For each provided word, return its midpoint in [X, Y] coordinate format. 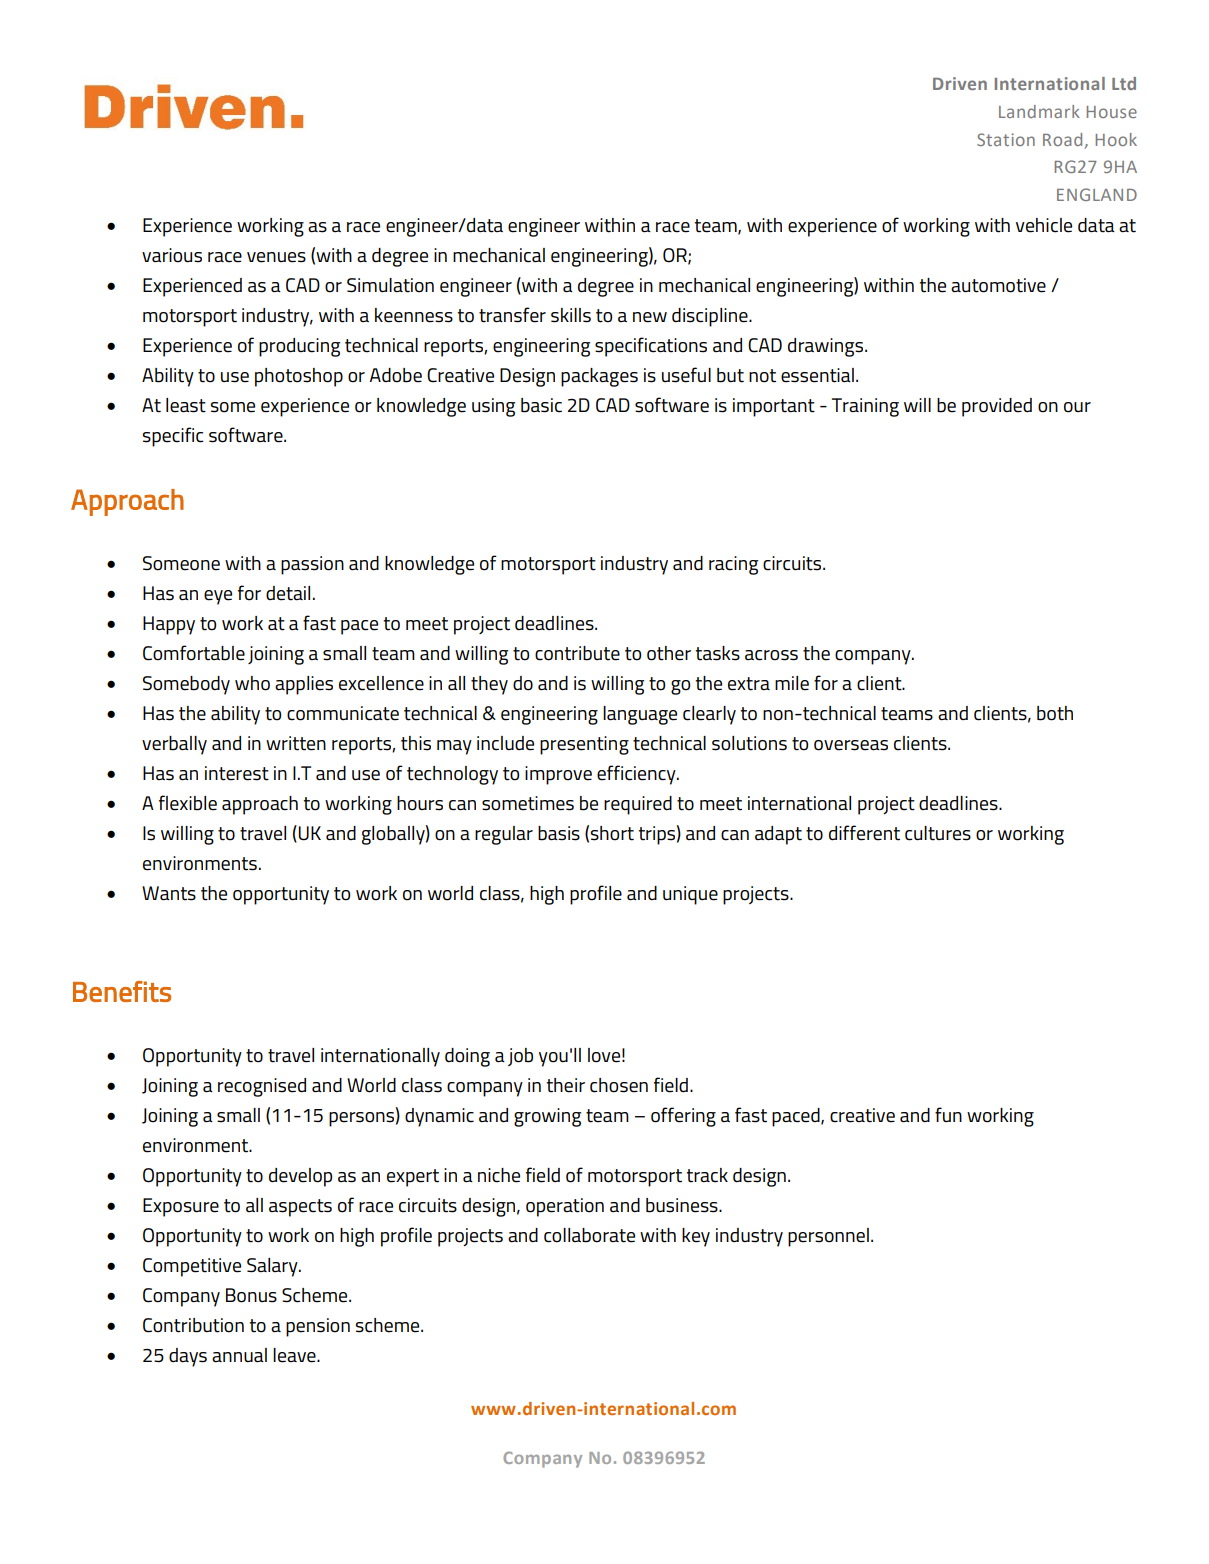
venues [276, 257]
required [638, 805]
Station [1006, 139]
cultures [938, 833]
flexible [188, 803]
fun [948, 1114]
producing [299, 347]
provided [997, 407]
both [1055, 713]
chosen [619, 1085]
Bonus [251, 1295]
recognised [262, 1087]
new [650, 317]
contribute [577, 653]
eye [218, 597]
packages [599, 377]
